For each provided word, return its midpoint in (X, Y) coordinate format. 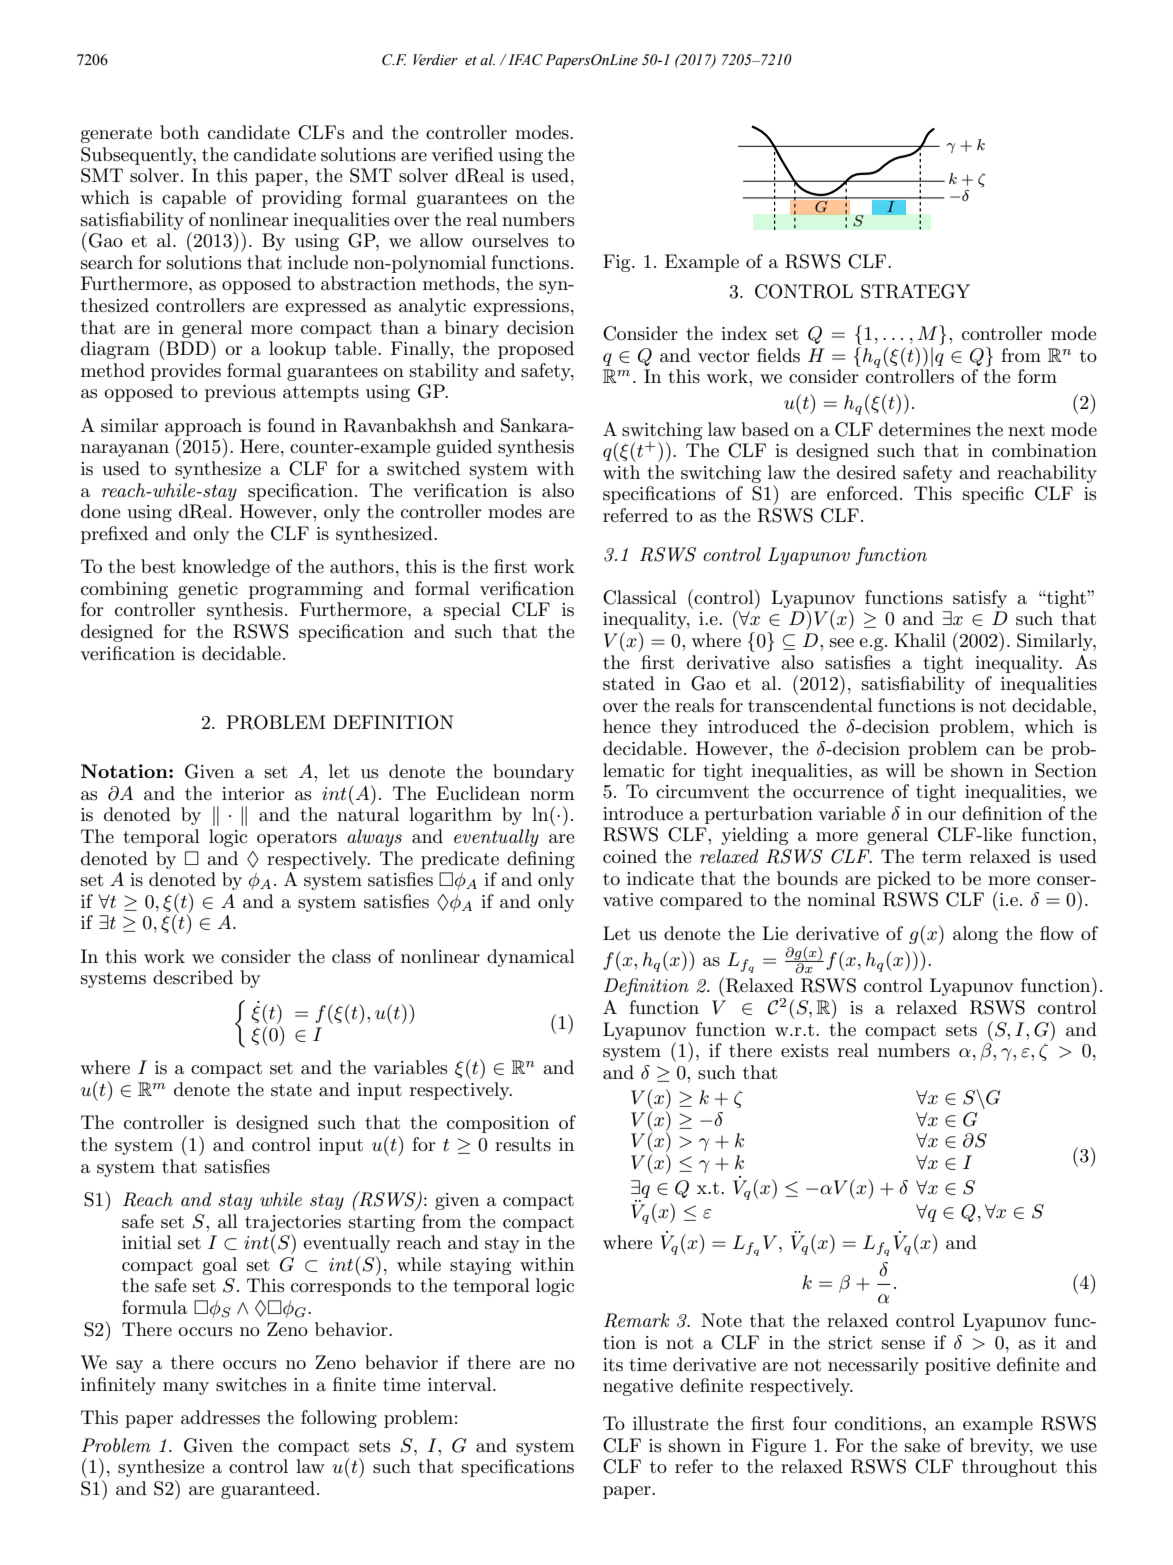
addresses (220, 1417)
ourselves (510, 240)
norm (552, 795)
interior (253, 793)
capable (194, 199)
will (901, 770)
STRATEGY (915, 291)
